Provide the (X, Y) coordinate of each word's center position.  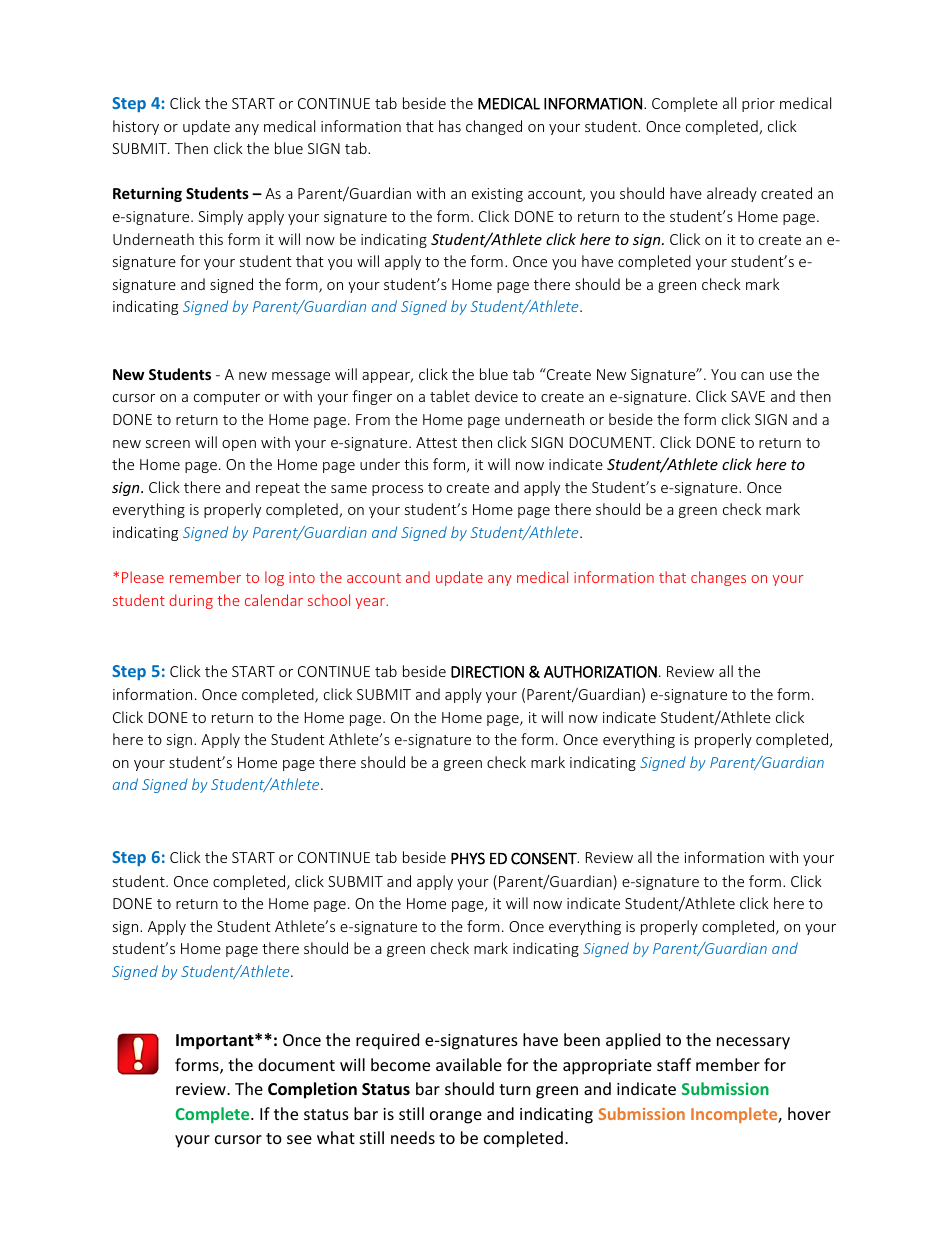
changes (718, 578)
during (191, 601)
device (496, 396)
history (136, 127)
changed (494, 127)
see (299, 1139)
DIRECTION (487, 672)
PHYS (468, 858)
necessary (753, 1043)
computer (227, 398)
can (752, 376)
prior (758, 105)
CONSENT (545, 858)
